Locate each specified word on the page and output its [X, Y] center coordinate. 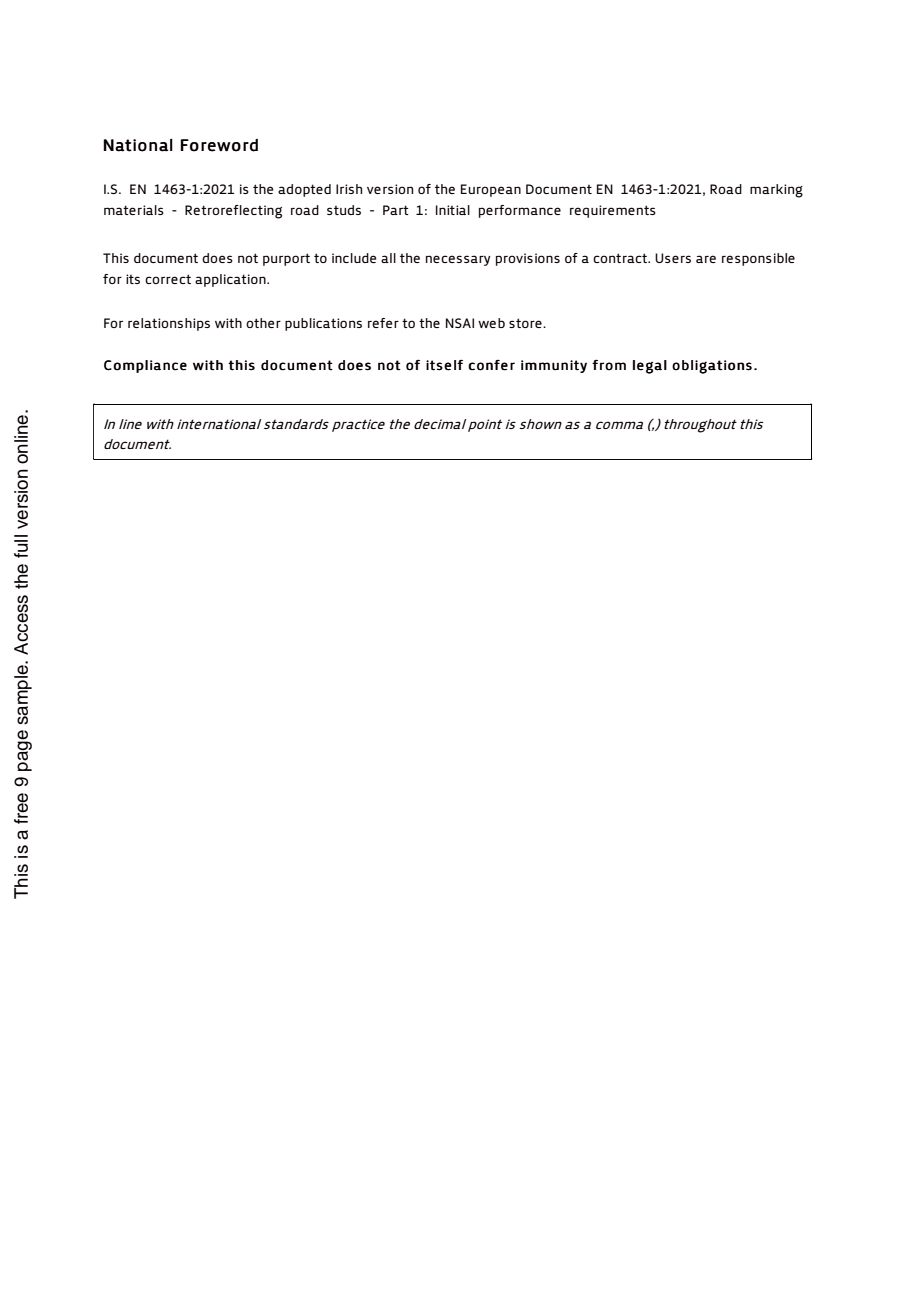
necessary [458, 260]
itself [444, 365]
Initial [453, 210]
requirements [613, 211]
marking [776, 191]
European [491, 190]
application [231, 280]
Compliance [145, 366]
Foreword [219, 145]
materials [134, 210]
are [706, 259]
